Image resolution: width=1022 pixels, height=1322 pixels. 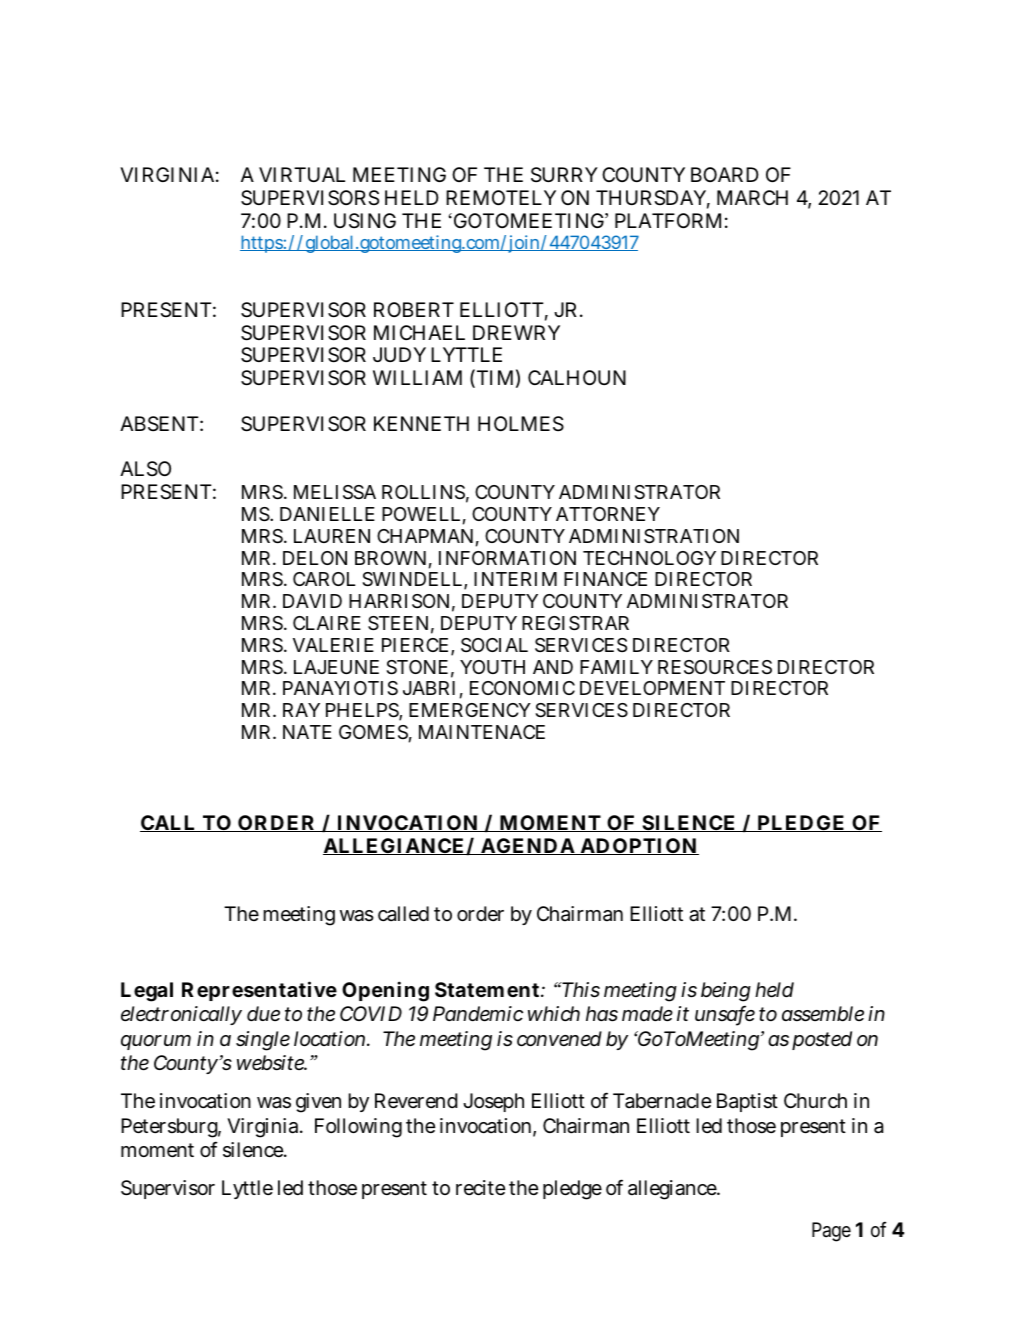 I want to click on CALHOUN, so click(x=577, y=377).
